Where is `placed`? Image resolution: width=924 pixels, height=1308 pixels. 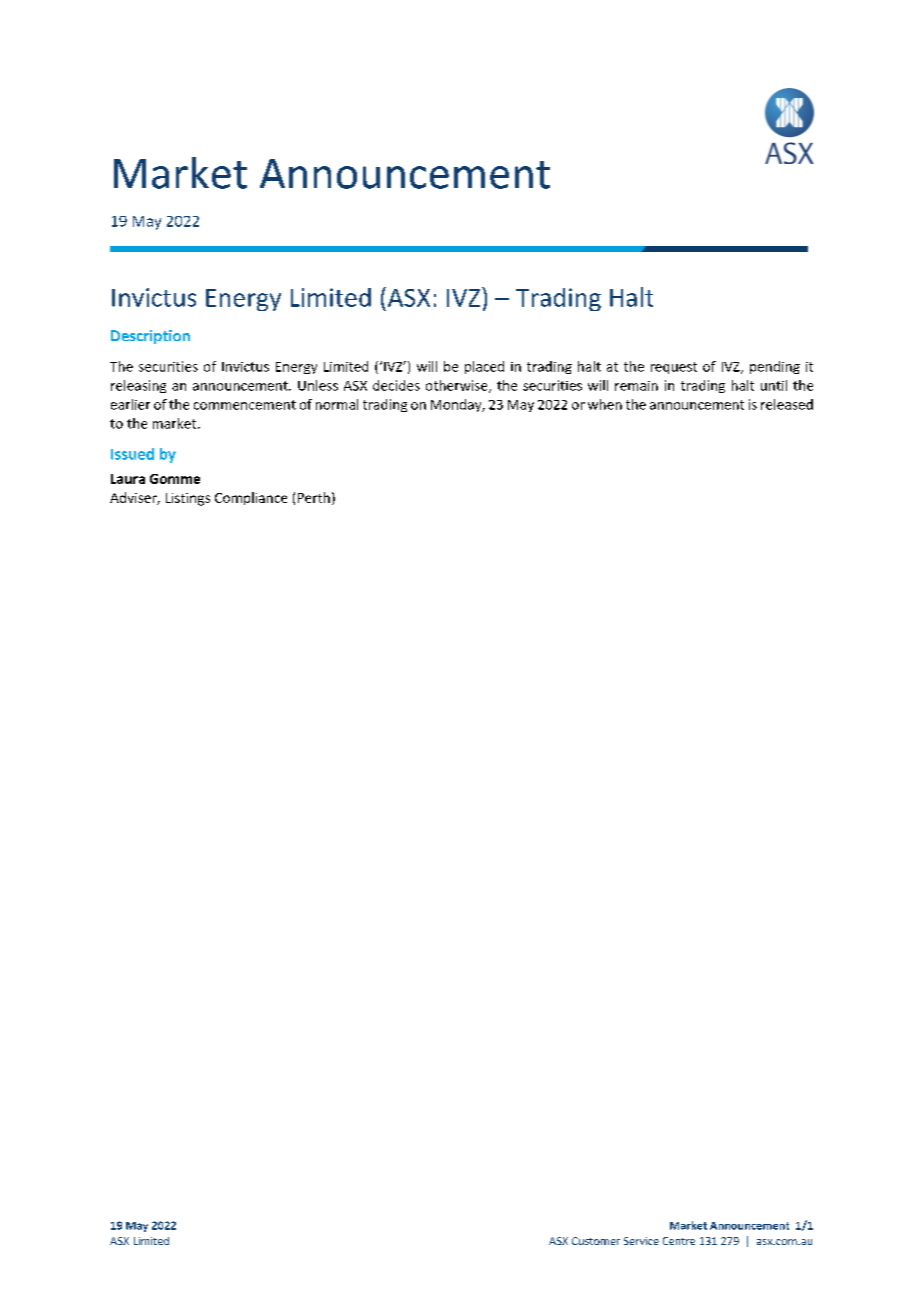
placed is located at coordinates (484, 367).
